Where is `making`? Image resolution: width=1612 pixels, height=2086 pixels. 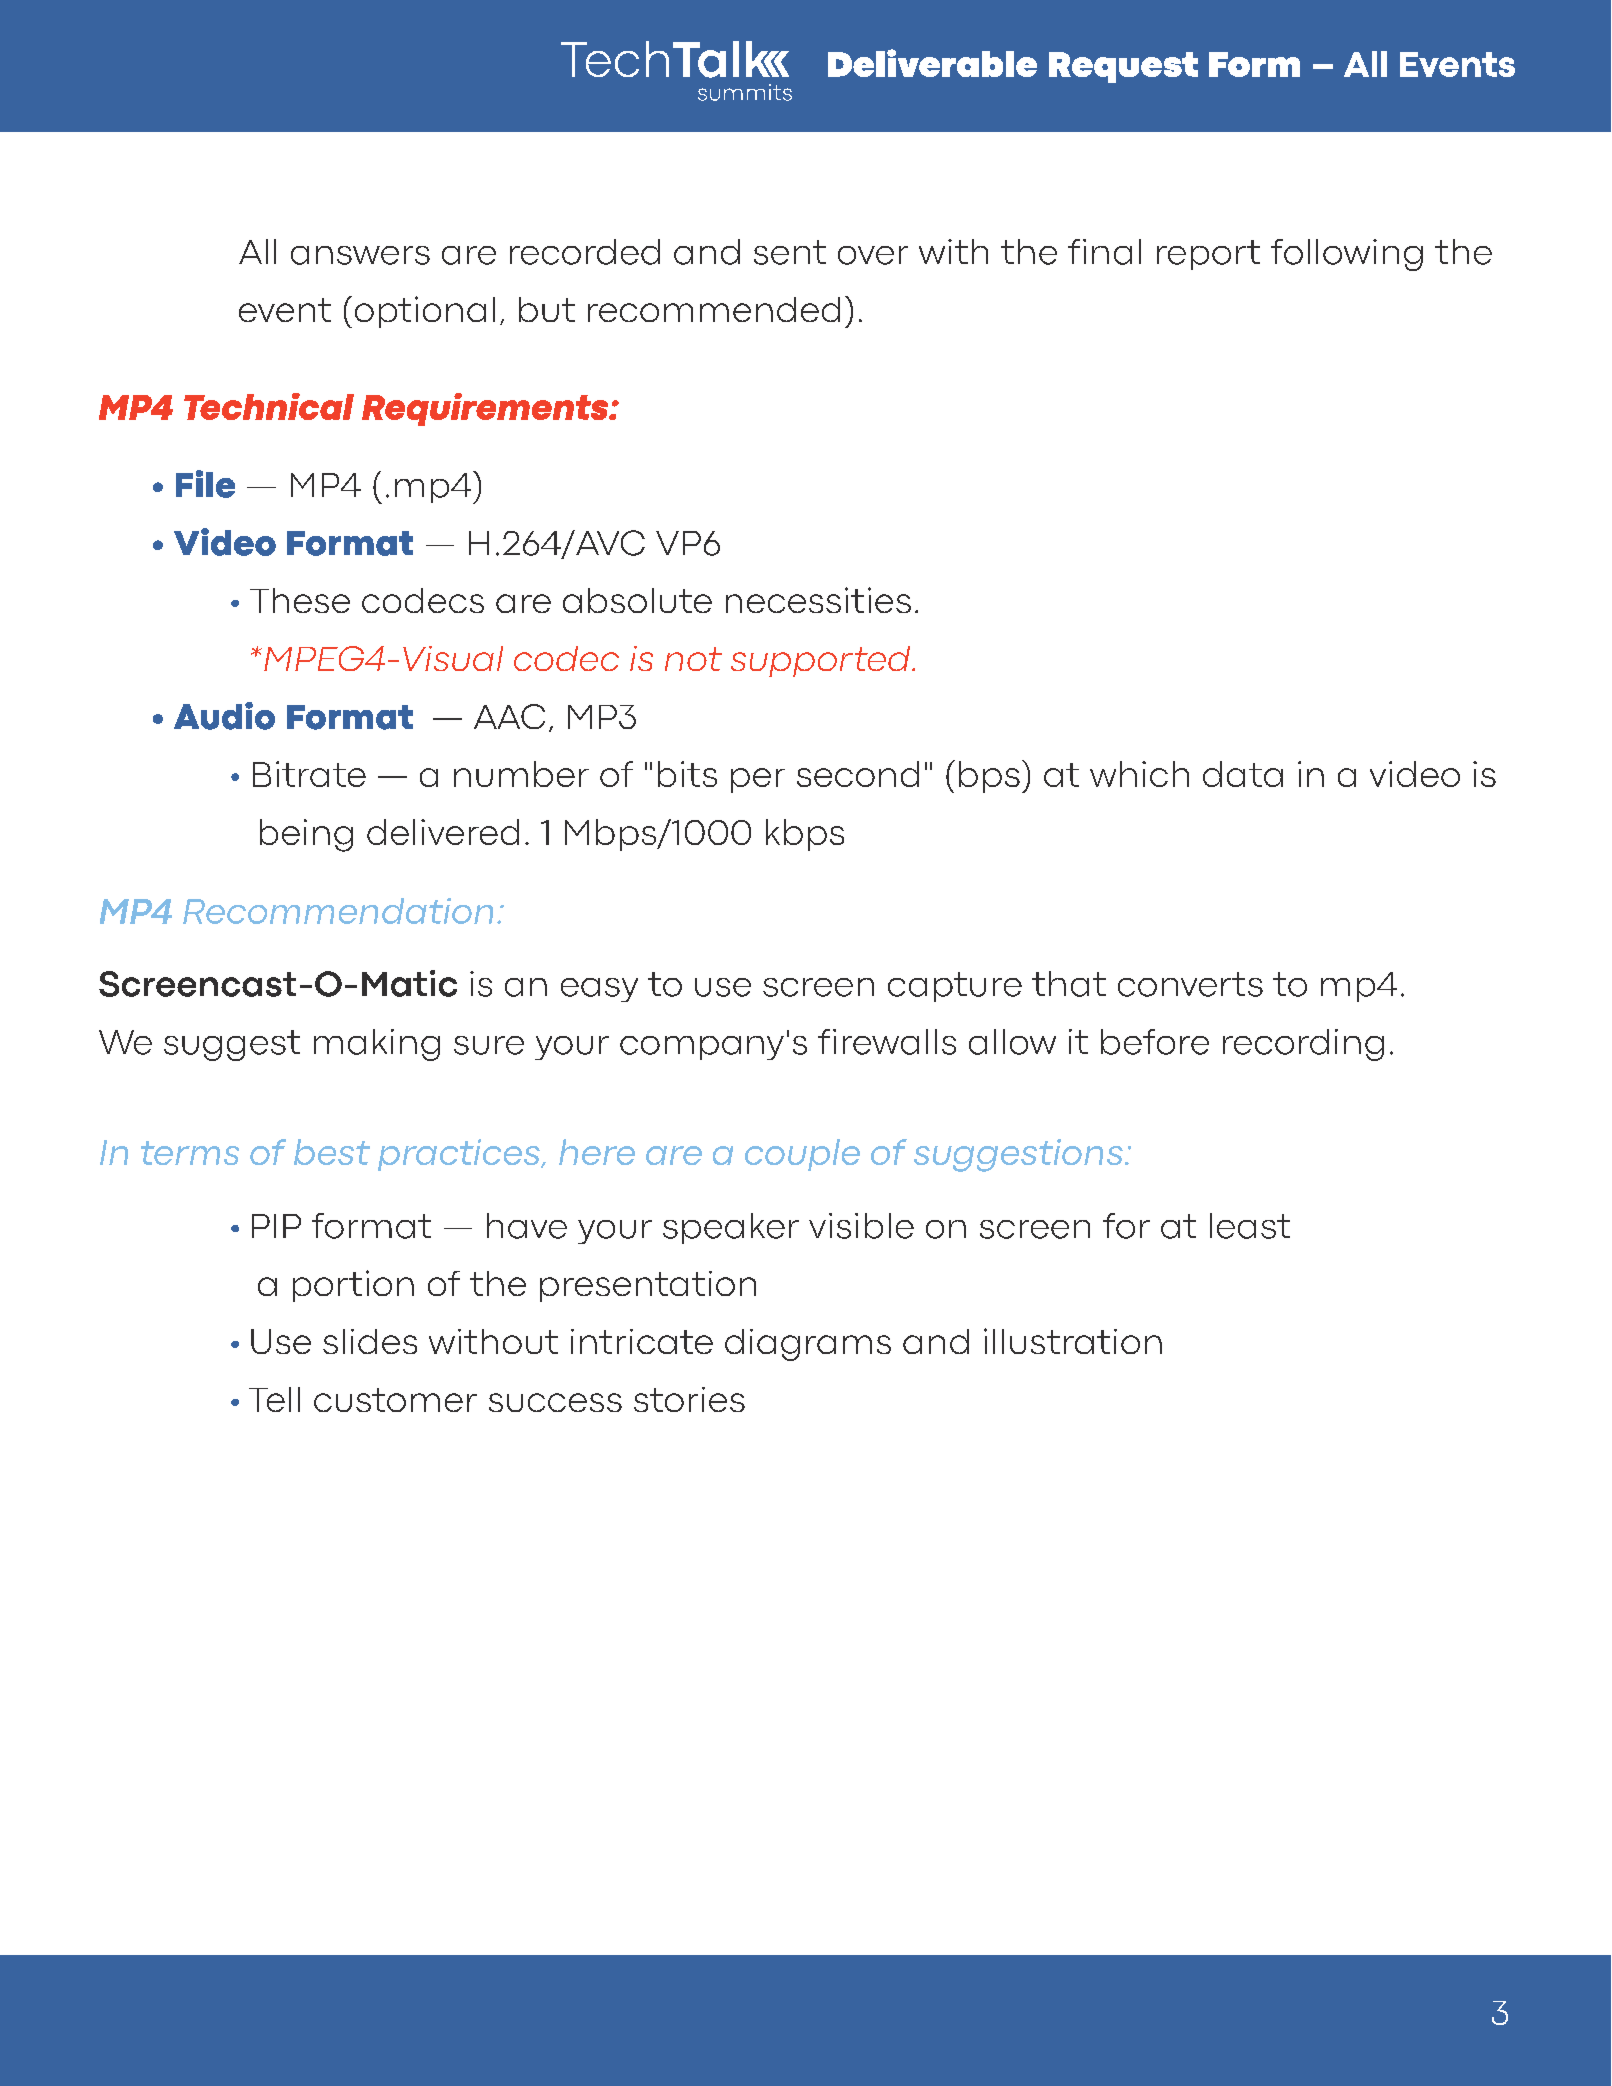
making is located at coordinates (377, 1045).
